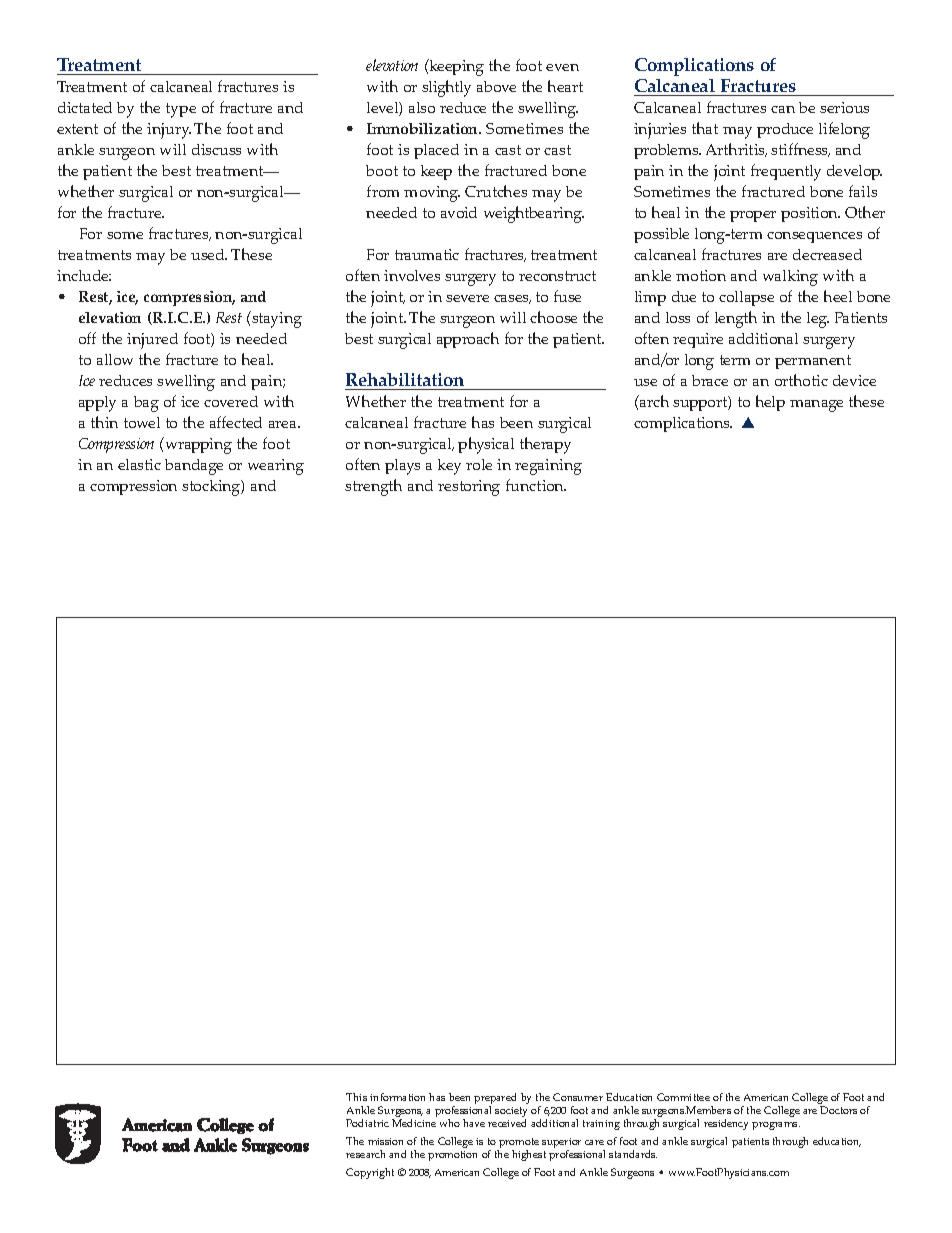  What do you see at coordinates (474, 1123) in the screenshot?
I see `have` at bounding box center [474, 1123].
